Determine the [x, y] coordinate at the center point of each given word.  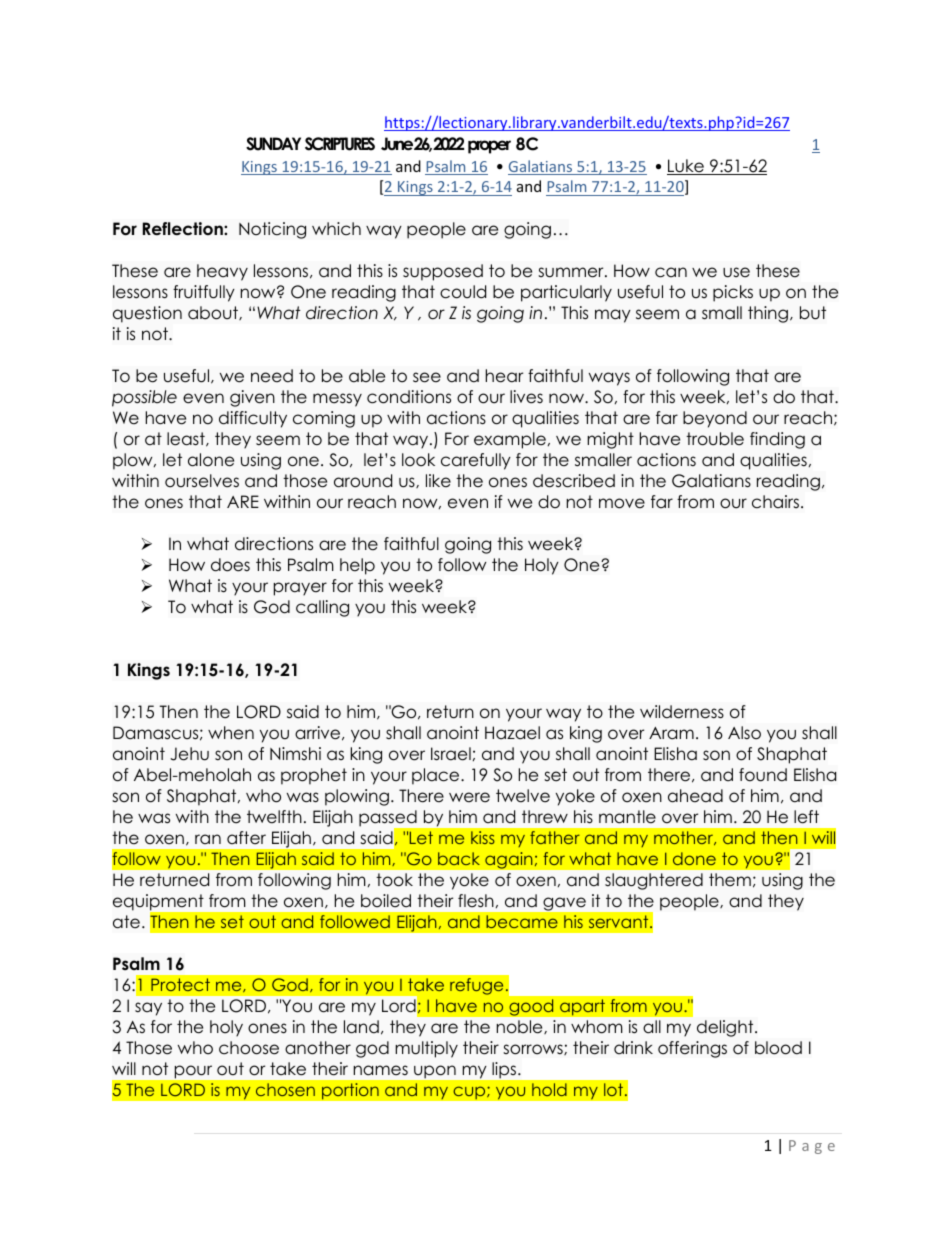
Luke [686, 167]
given [252, 398]
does [230, 565]
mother [685, 838]
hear [504, 376]
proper [489, 147]
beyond [715, 419]
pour [193, 1072]
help [357, 566]
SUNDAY [273, 144]
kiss [483, 837]
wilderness [682, 712]
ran [208, 839]
